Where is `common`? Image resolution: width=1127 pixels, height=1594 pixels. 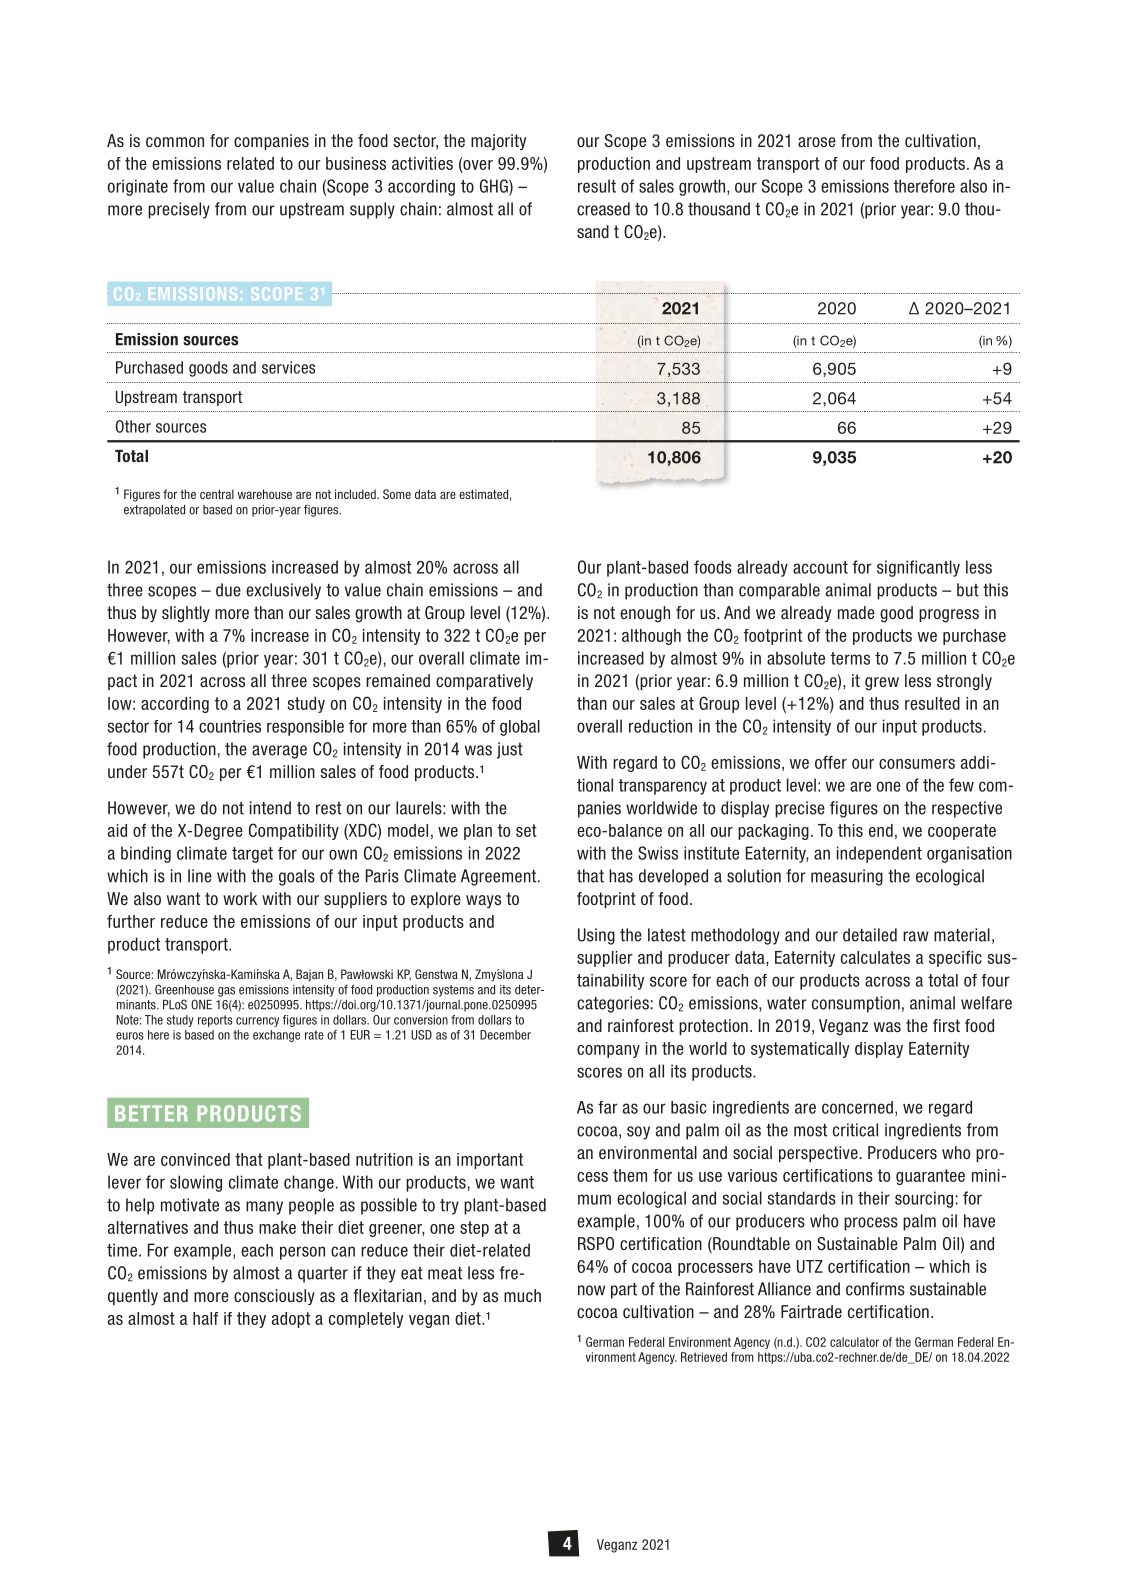
common is located at coordinates (175, 142).
